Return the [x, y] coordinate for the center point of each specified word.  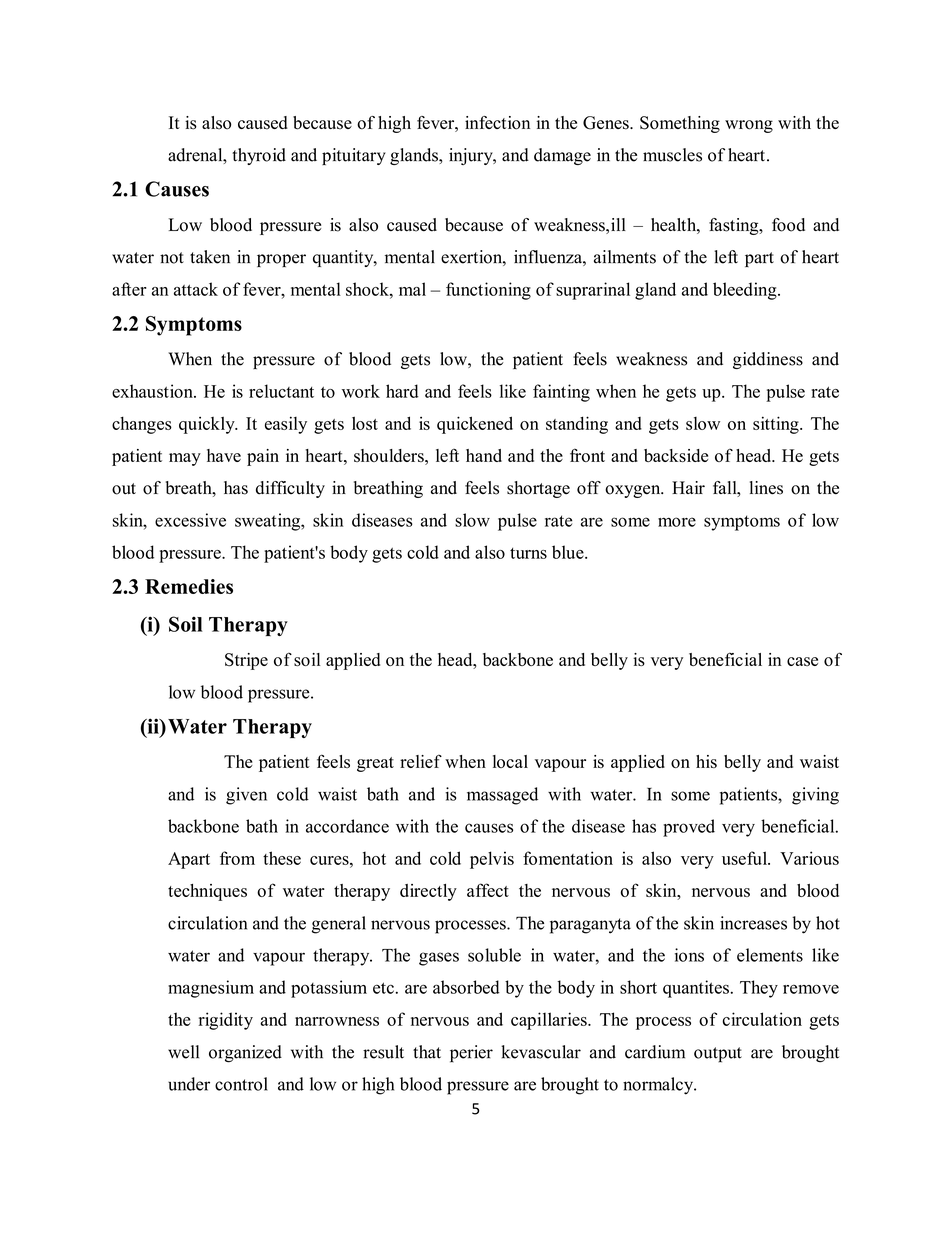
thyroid [259, 156]
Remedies [189, 586]
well [183, 1052]
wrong [749, 126]
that [427, 1052]
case [802, 661]
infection [497, 123]
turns [528, 553]
